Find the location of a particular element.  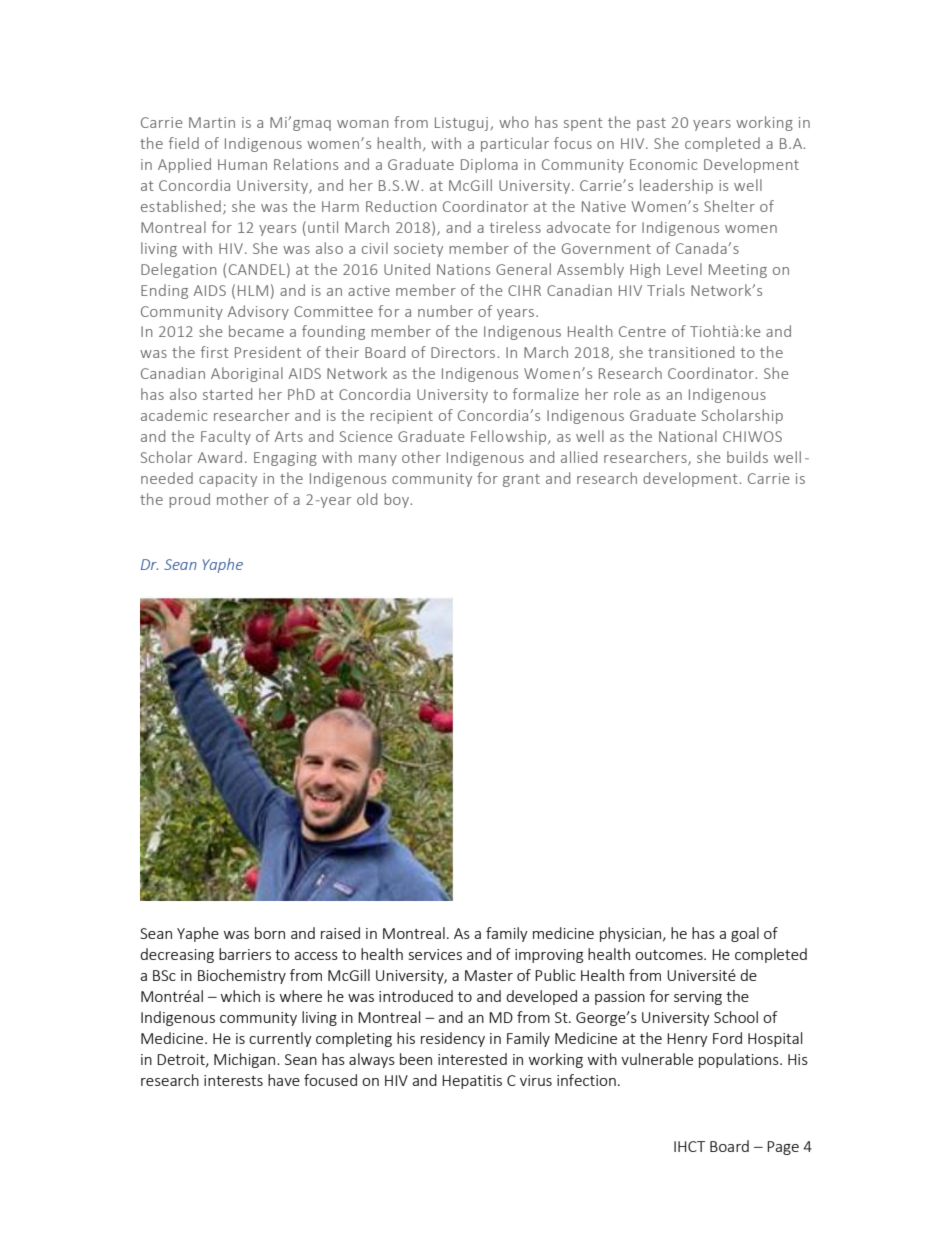

services is located at coordinates (435, 954).
